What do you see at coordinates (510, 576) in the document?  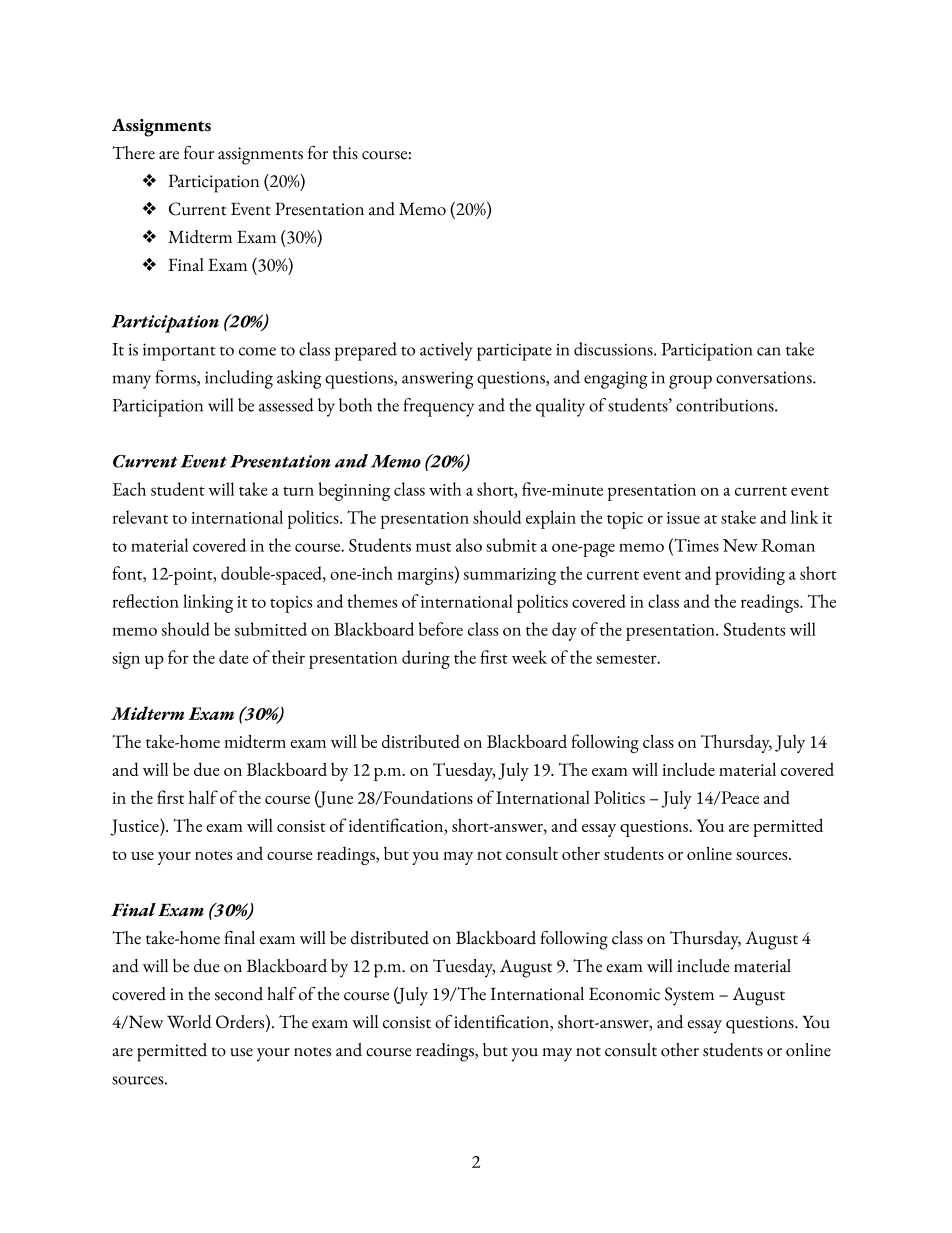 I see `summarizing` at bounding box center [510, 576].
